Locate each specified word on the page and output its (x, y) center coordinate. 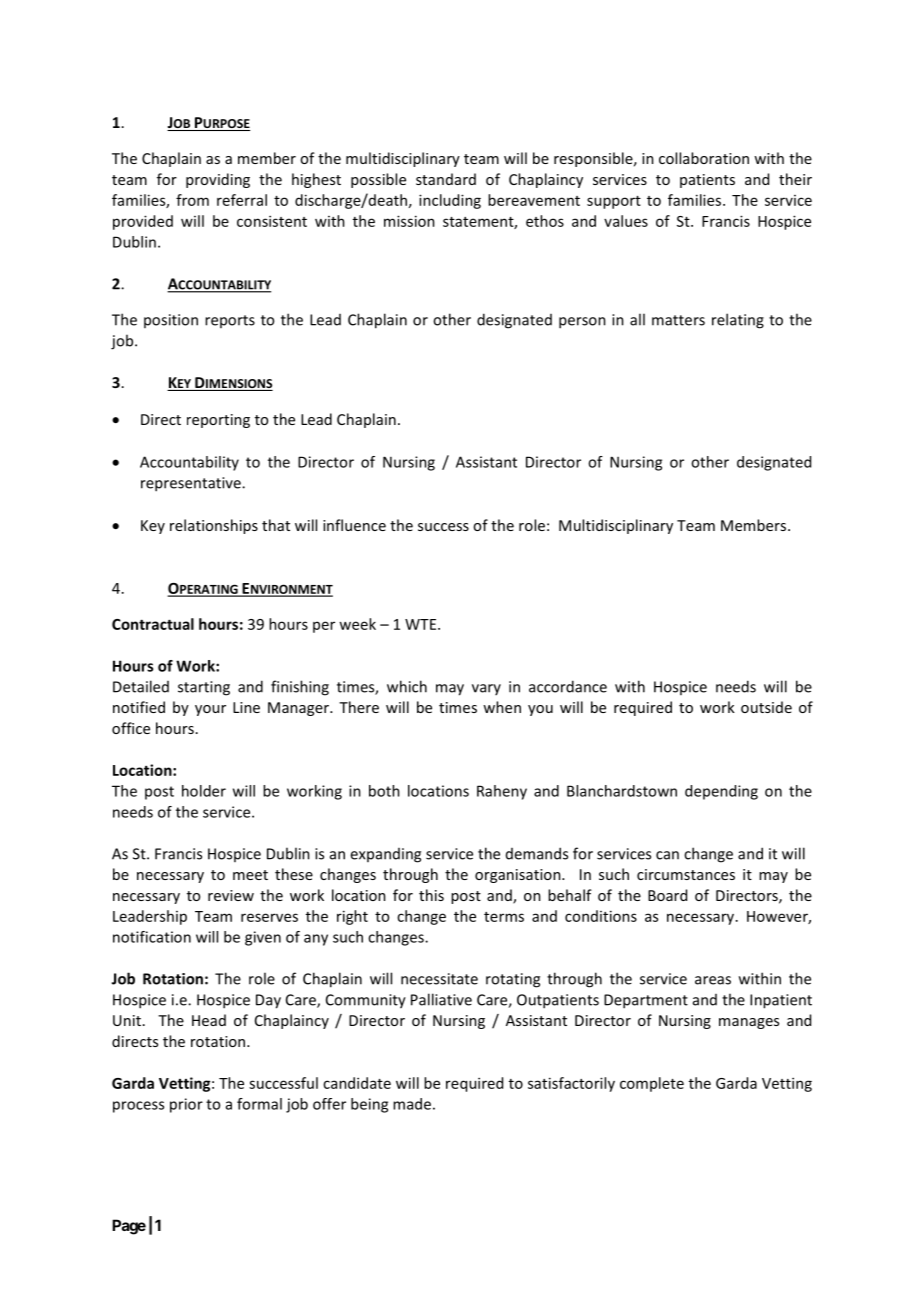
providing (218, 180)
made (412, 1104)
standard (446, 179)
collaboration (704, 158)
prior (186, 1105)
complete (652, 1084)
